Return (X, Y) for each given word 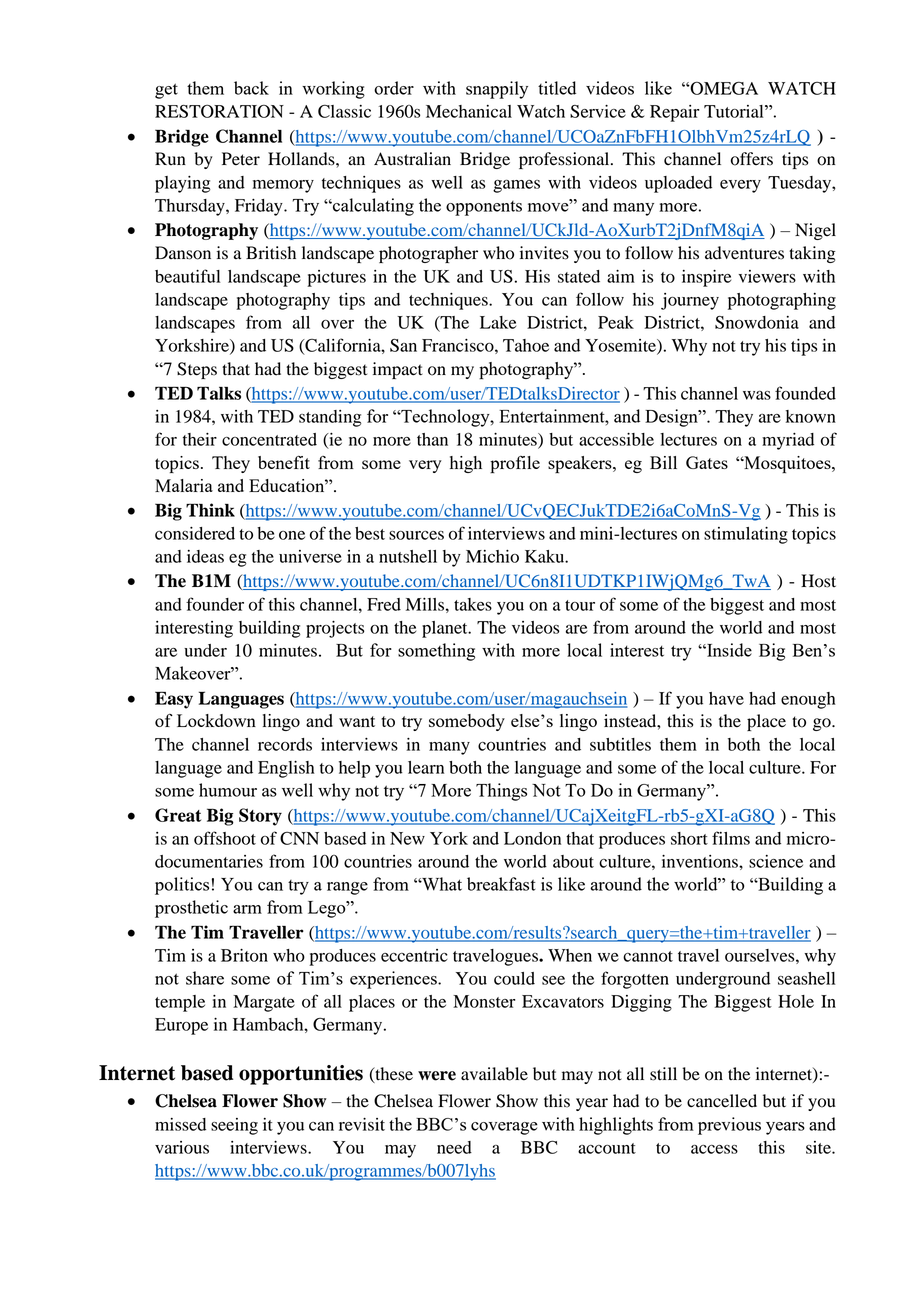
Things (501, 792)
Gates (707, 462)
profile (515, 464)
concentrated (269, 439)
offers (752, 159)
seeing (234, 1126)
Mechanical (469, 111)
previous (729, 1126)
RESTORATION (219, 111)
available (494, 1074)
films (731, 838)
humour (228, 790)
